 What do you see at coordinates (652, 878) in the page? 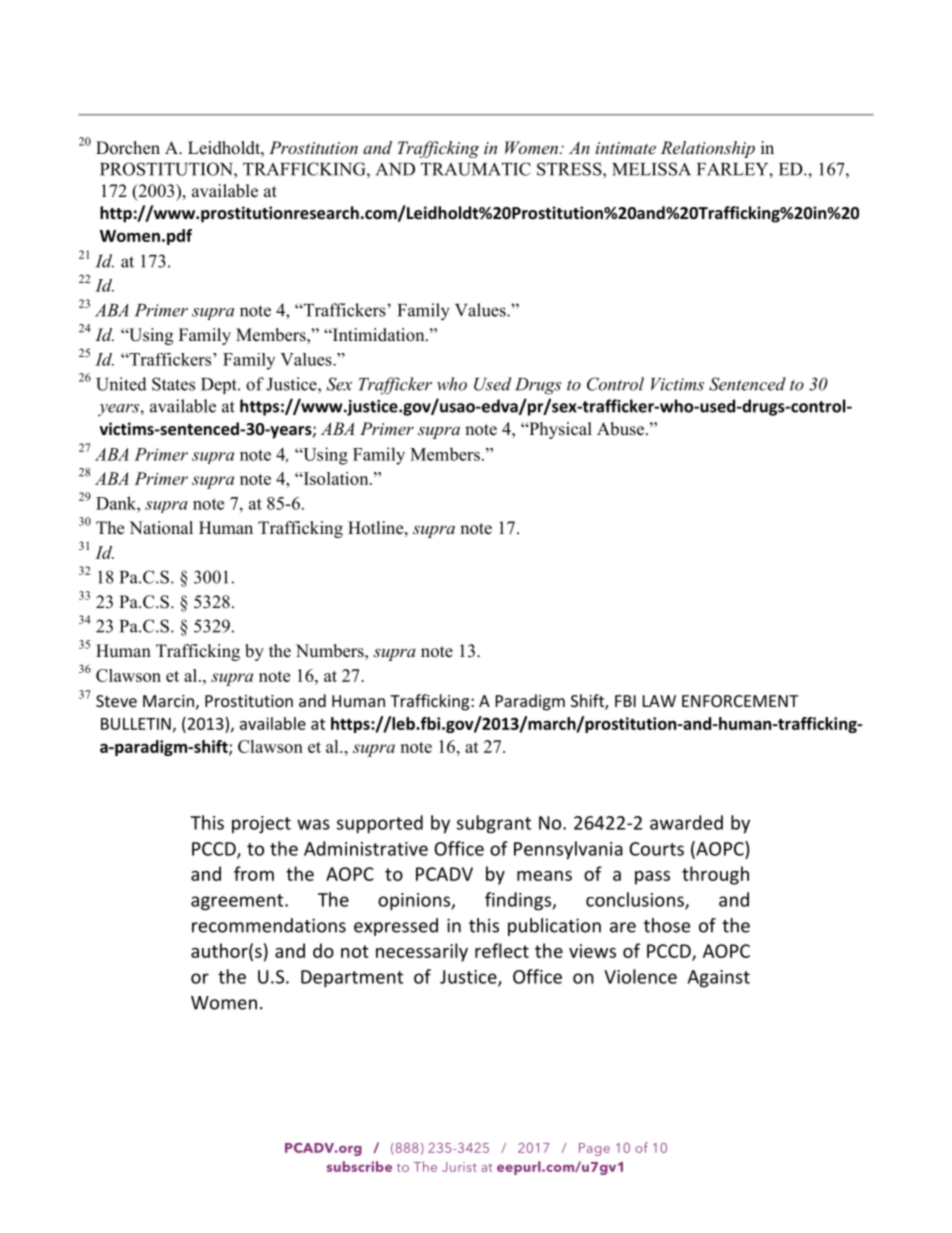
I see `pass` at bounding box center [652, 878].
